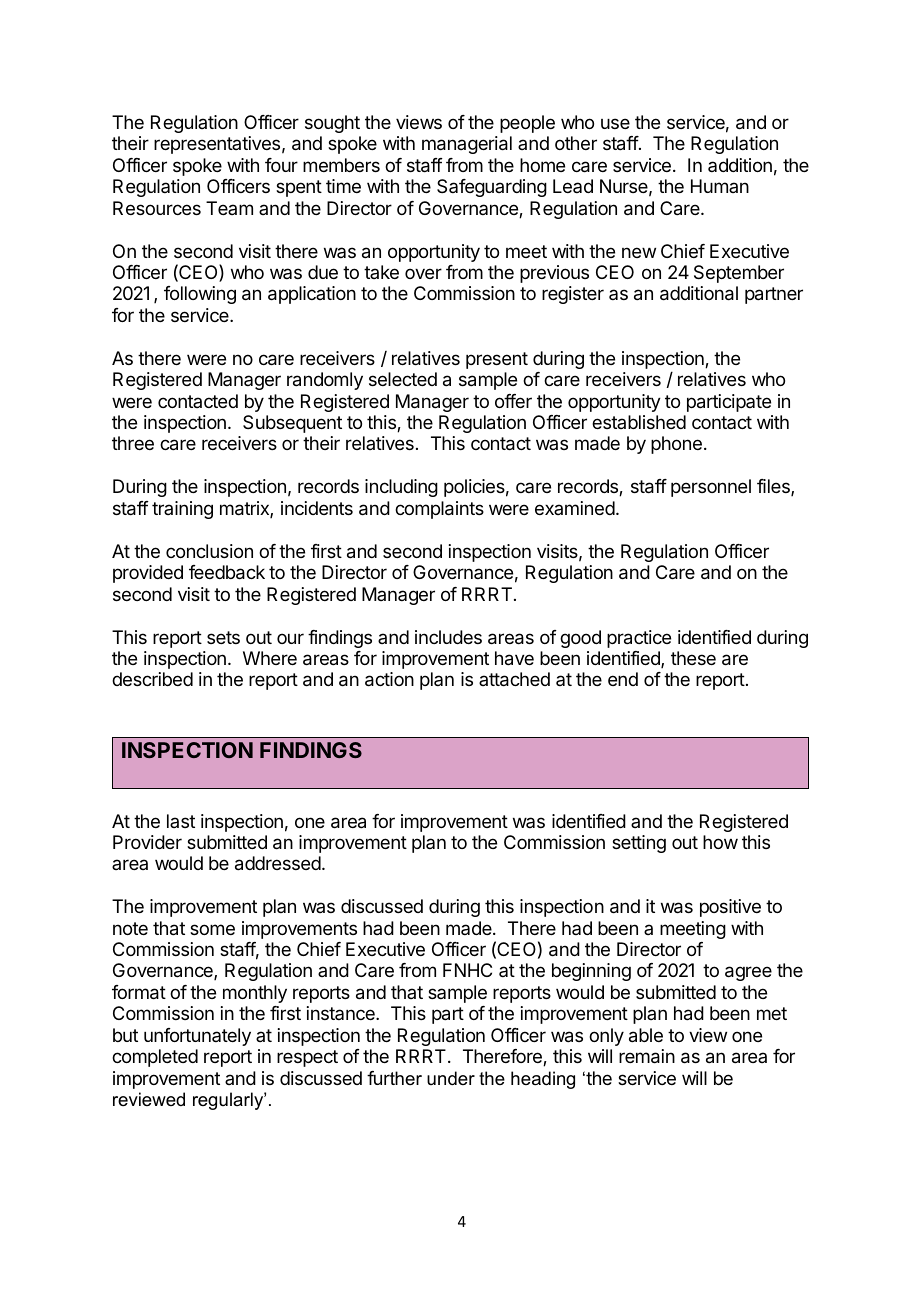 Image resolution: width=924 pixels, height=1308 pixels. I want to click on Human, so click(720, 186).
